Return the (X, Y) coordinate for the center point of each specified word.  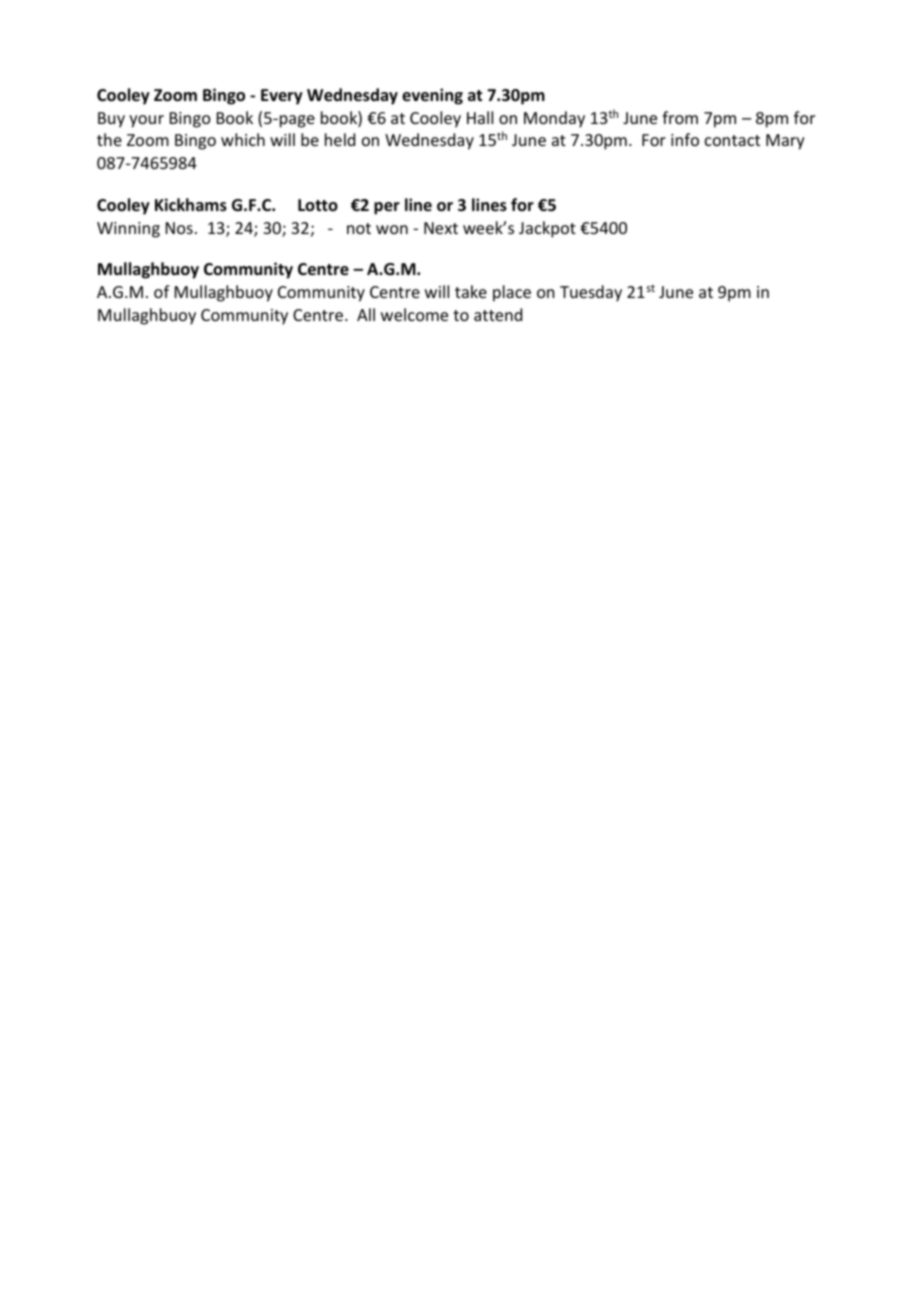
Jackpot (547, 229)
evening (432, 96)
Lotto (318, 205)
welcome (414, 314)
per (387, 208)
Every (282, 97)
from (680, 117)
